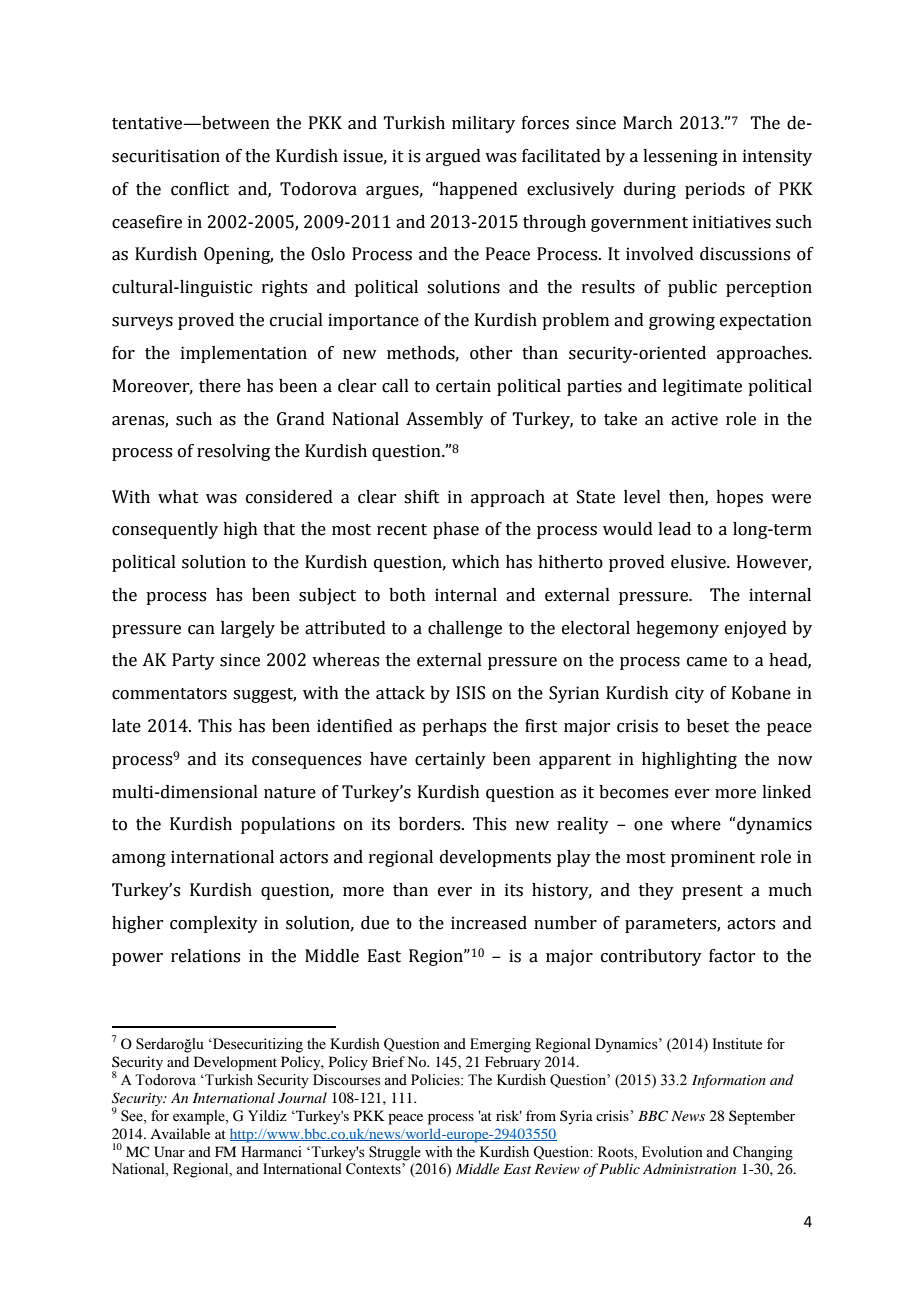 The width and height of the screenshot is (924, 1308). I want to click on argued, so click(453, 157).
